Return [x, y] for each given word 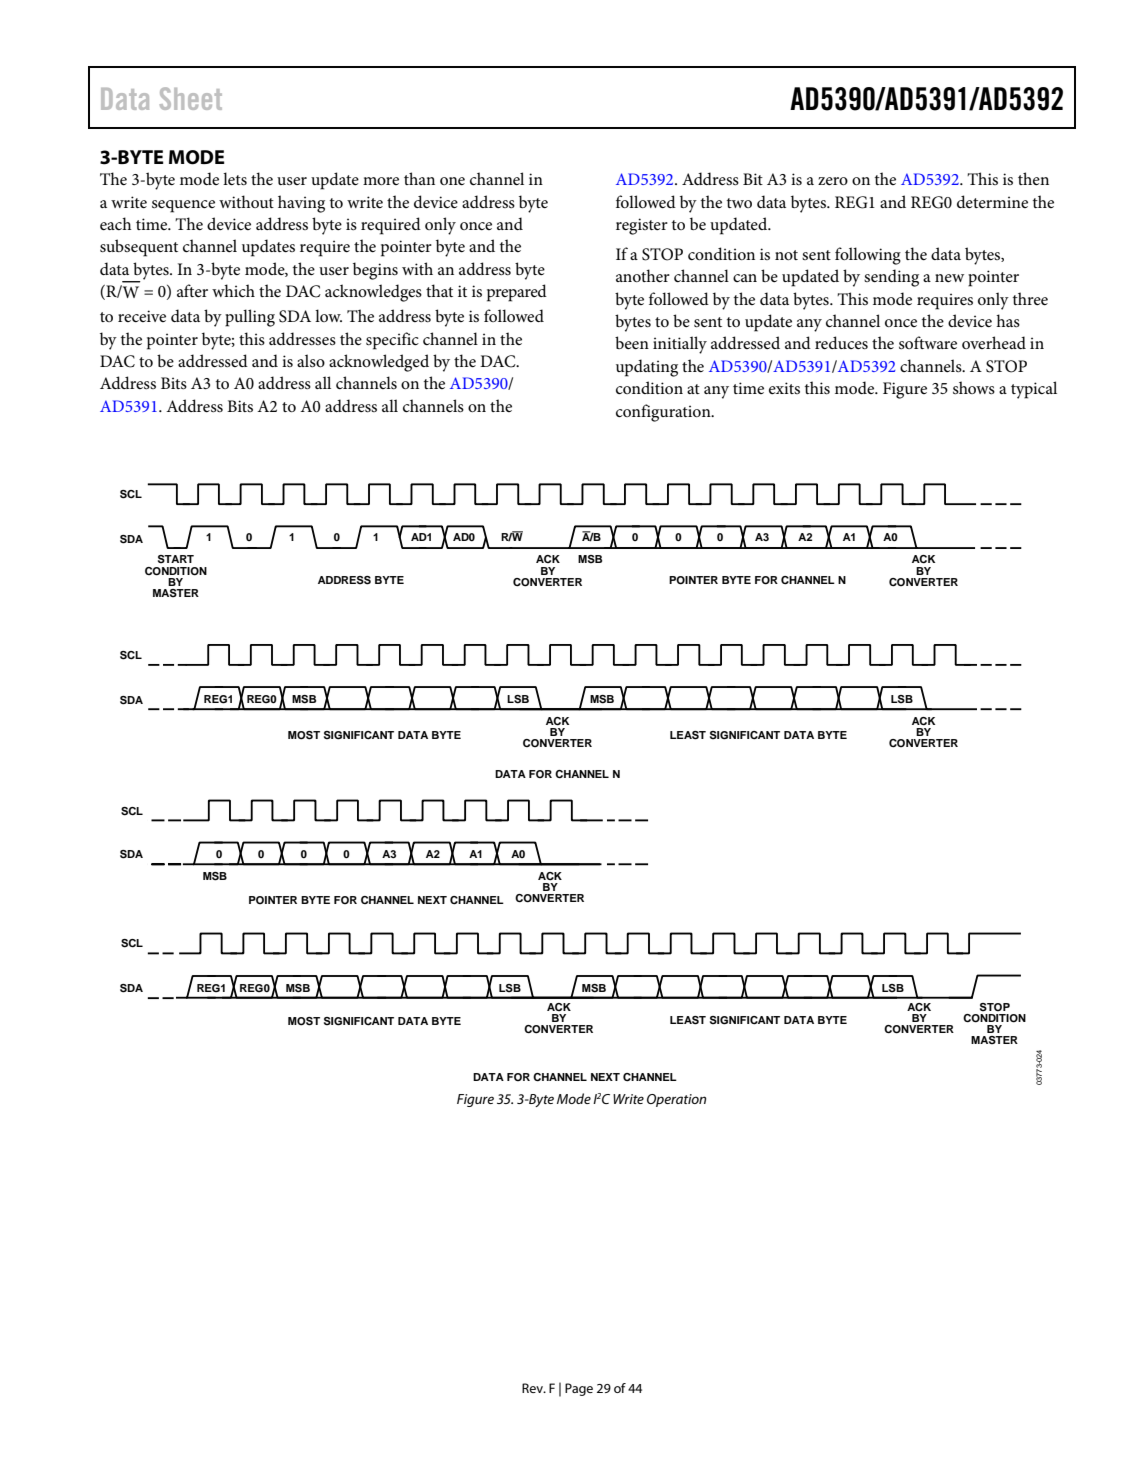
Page [579, 1389]
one [452, 181]
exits [784, 388]
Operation [676, 1100]
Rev [533, 1388]
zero [833, 181]
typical [1034, 390]
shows [974, 387]
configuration [664, 413]
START [176, 559]
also [311, 360]
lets [235, 178]
